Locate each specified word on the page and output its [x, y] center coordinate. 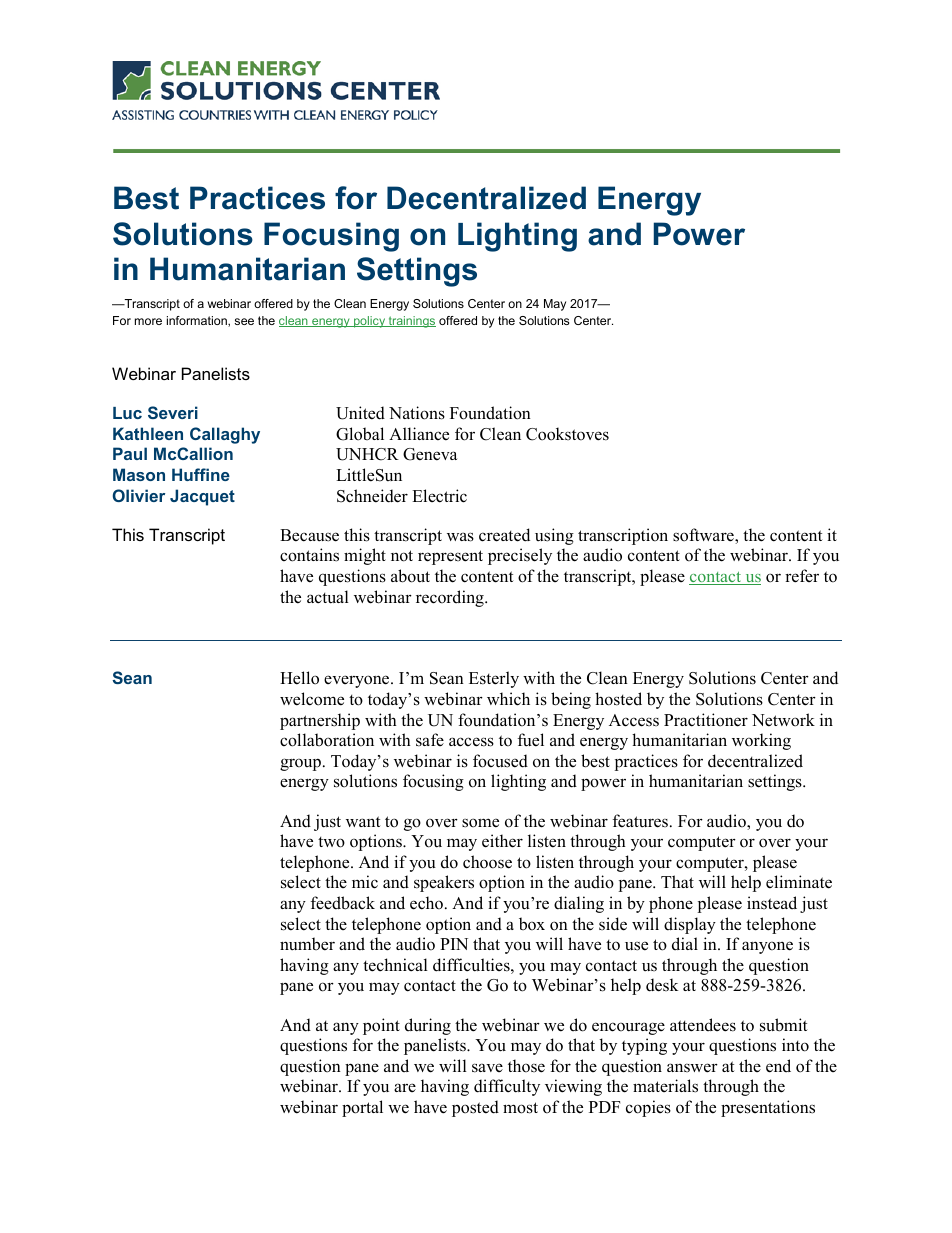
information [198, 321]
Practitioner [706, 720]
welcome [312, 699]
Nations [417, 413]
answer [692, 1068]
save [487, 1068]
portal [362, 1108]
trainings [411, 322]
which [508, 699]
